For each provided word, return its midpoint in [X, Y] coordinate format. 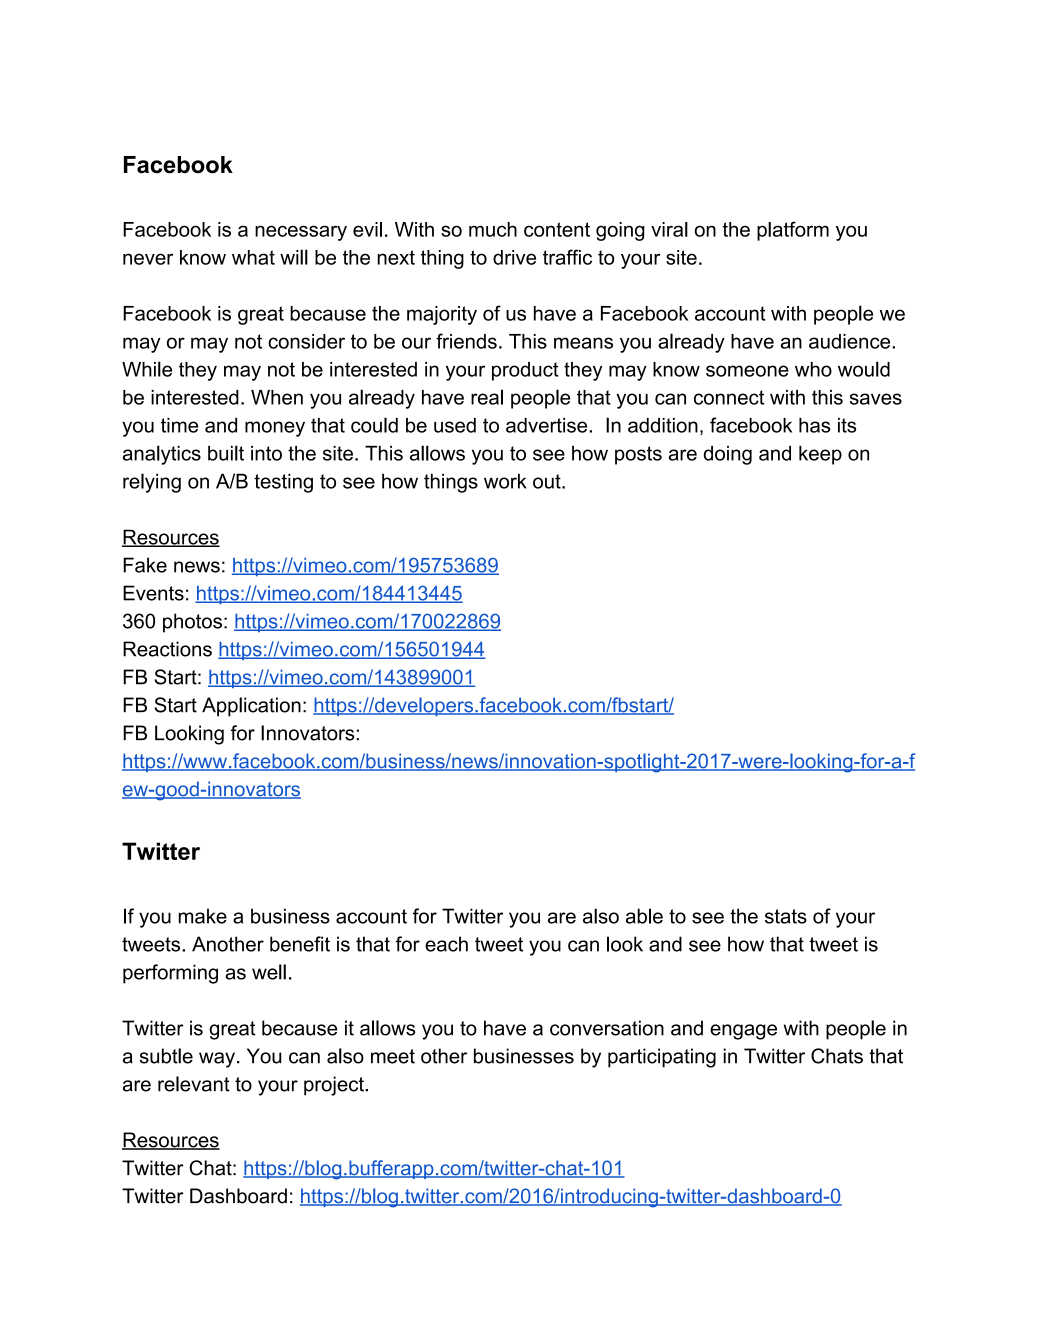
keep [820, 455]
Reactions [167, 649]
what [253, 257]
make [203, 916]
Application [251, 707]
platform [793, 231]
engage [743, 1032]
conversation [607, 1028]
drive [514, 257]
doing [728, 455]
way [217, 1060]
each [446, 944]
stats [786, 916]
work [505, 481]
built [226, 453]
